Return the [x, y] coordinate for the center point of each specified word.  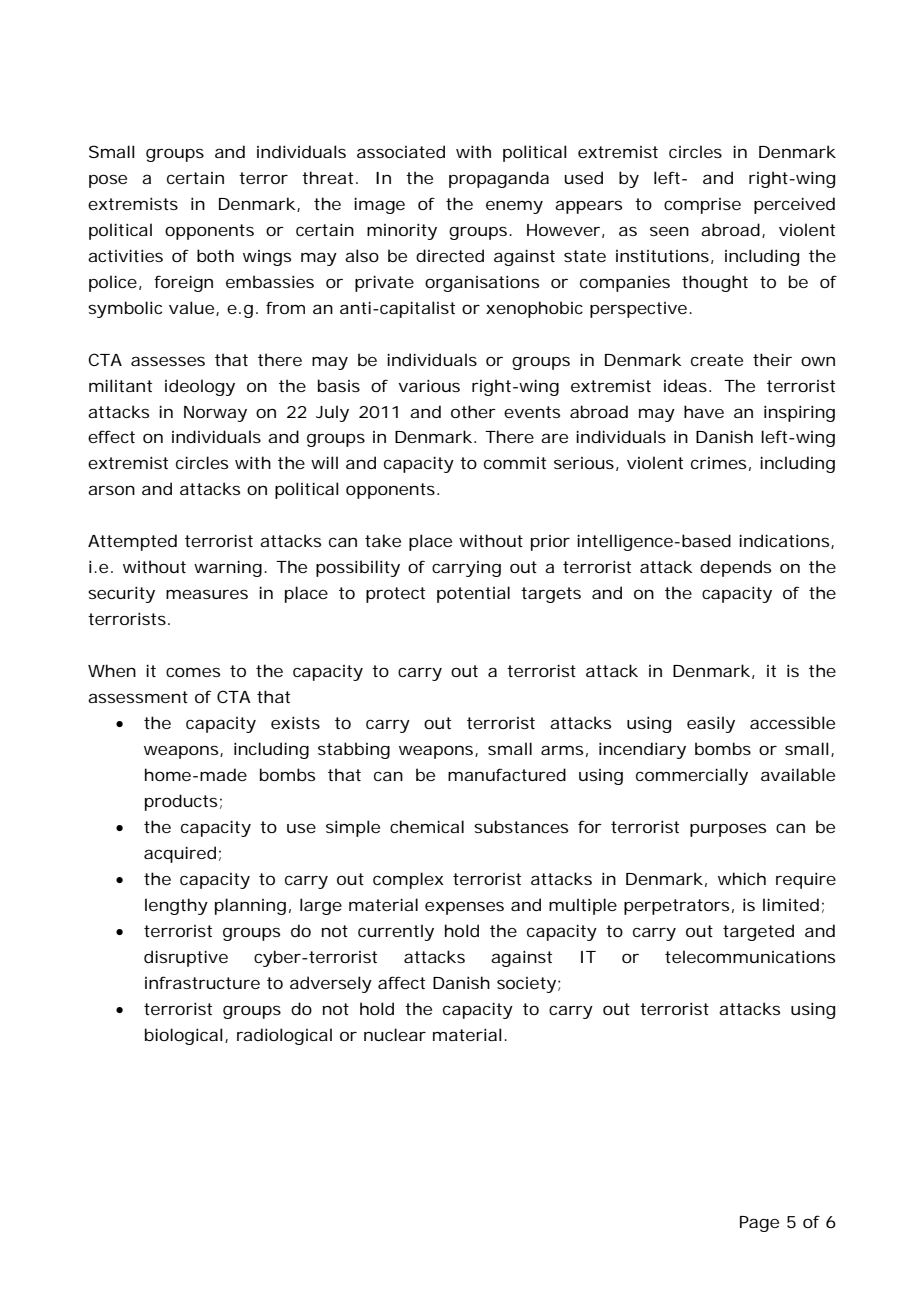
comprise [702, 206]
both [215, 255]
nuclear [395, 1034]
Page [759, 1224]
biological [184, 1036]
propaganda [499, 179]
